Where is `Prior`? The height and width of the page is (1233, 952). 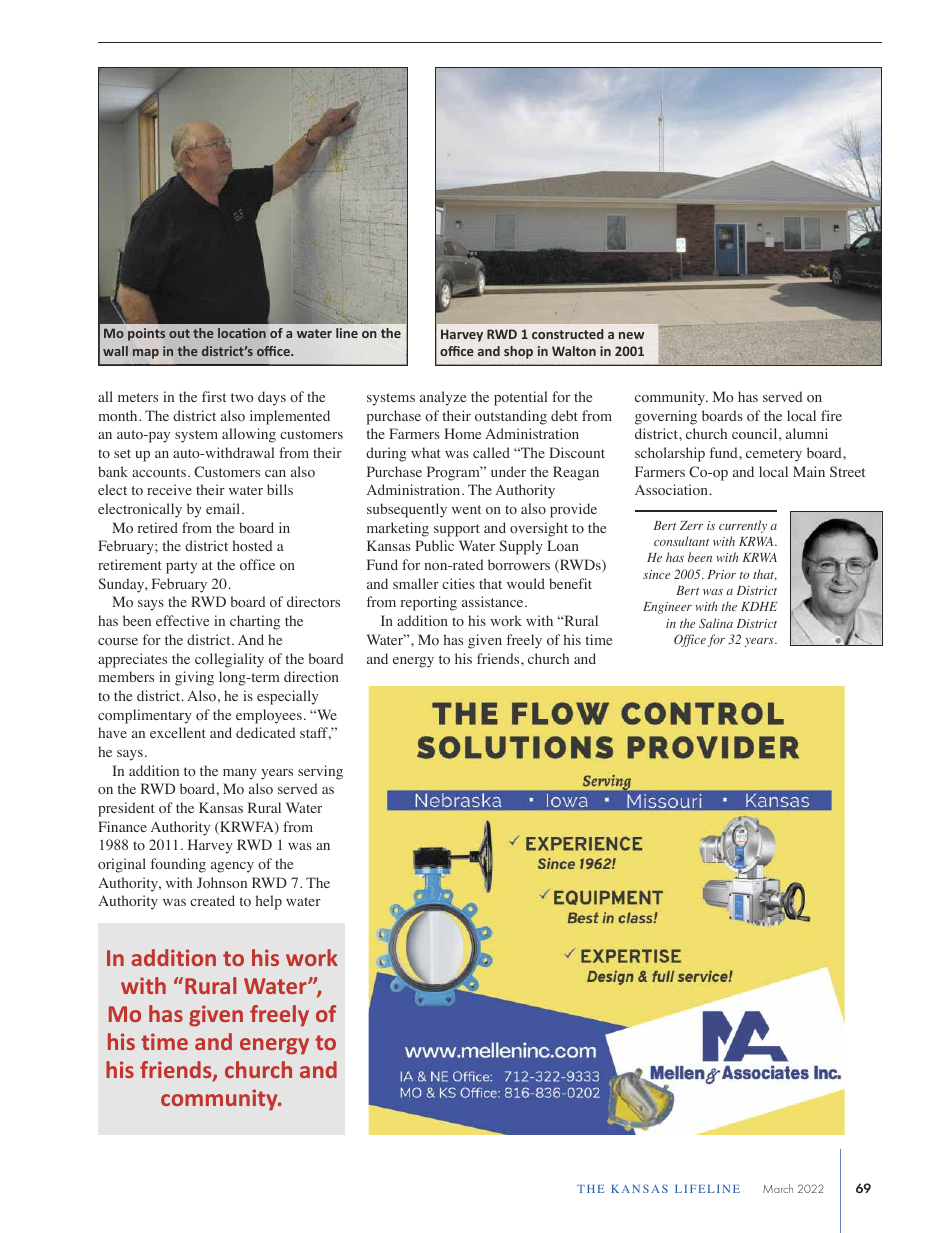 Prior is located at coordinates (721, 574).
